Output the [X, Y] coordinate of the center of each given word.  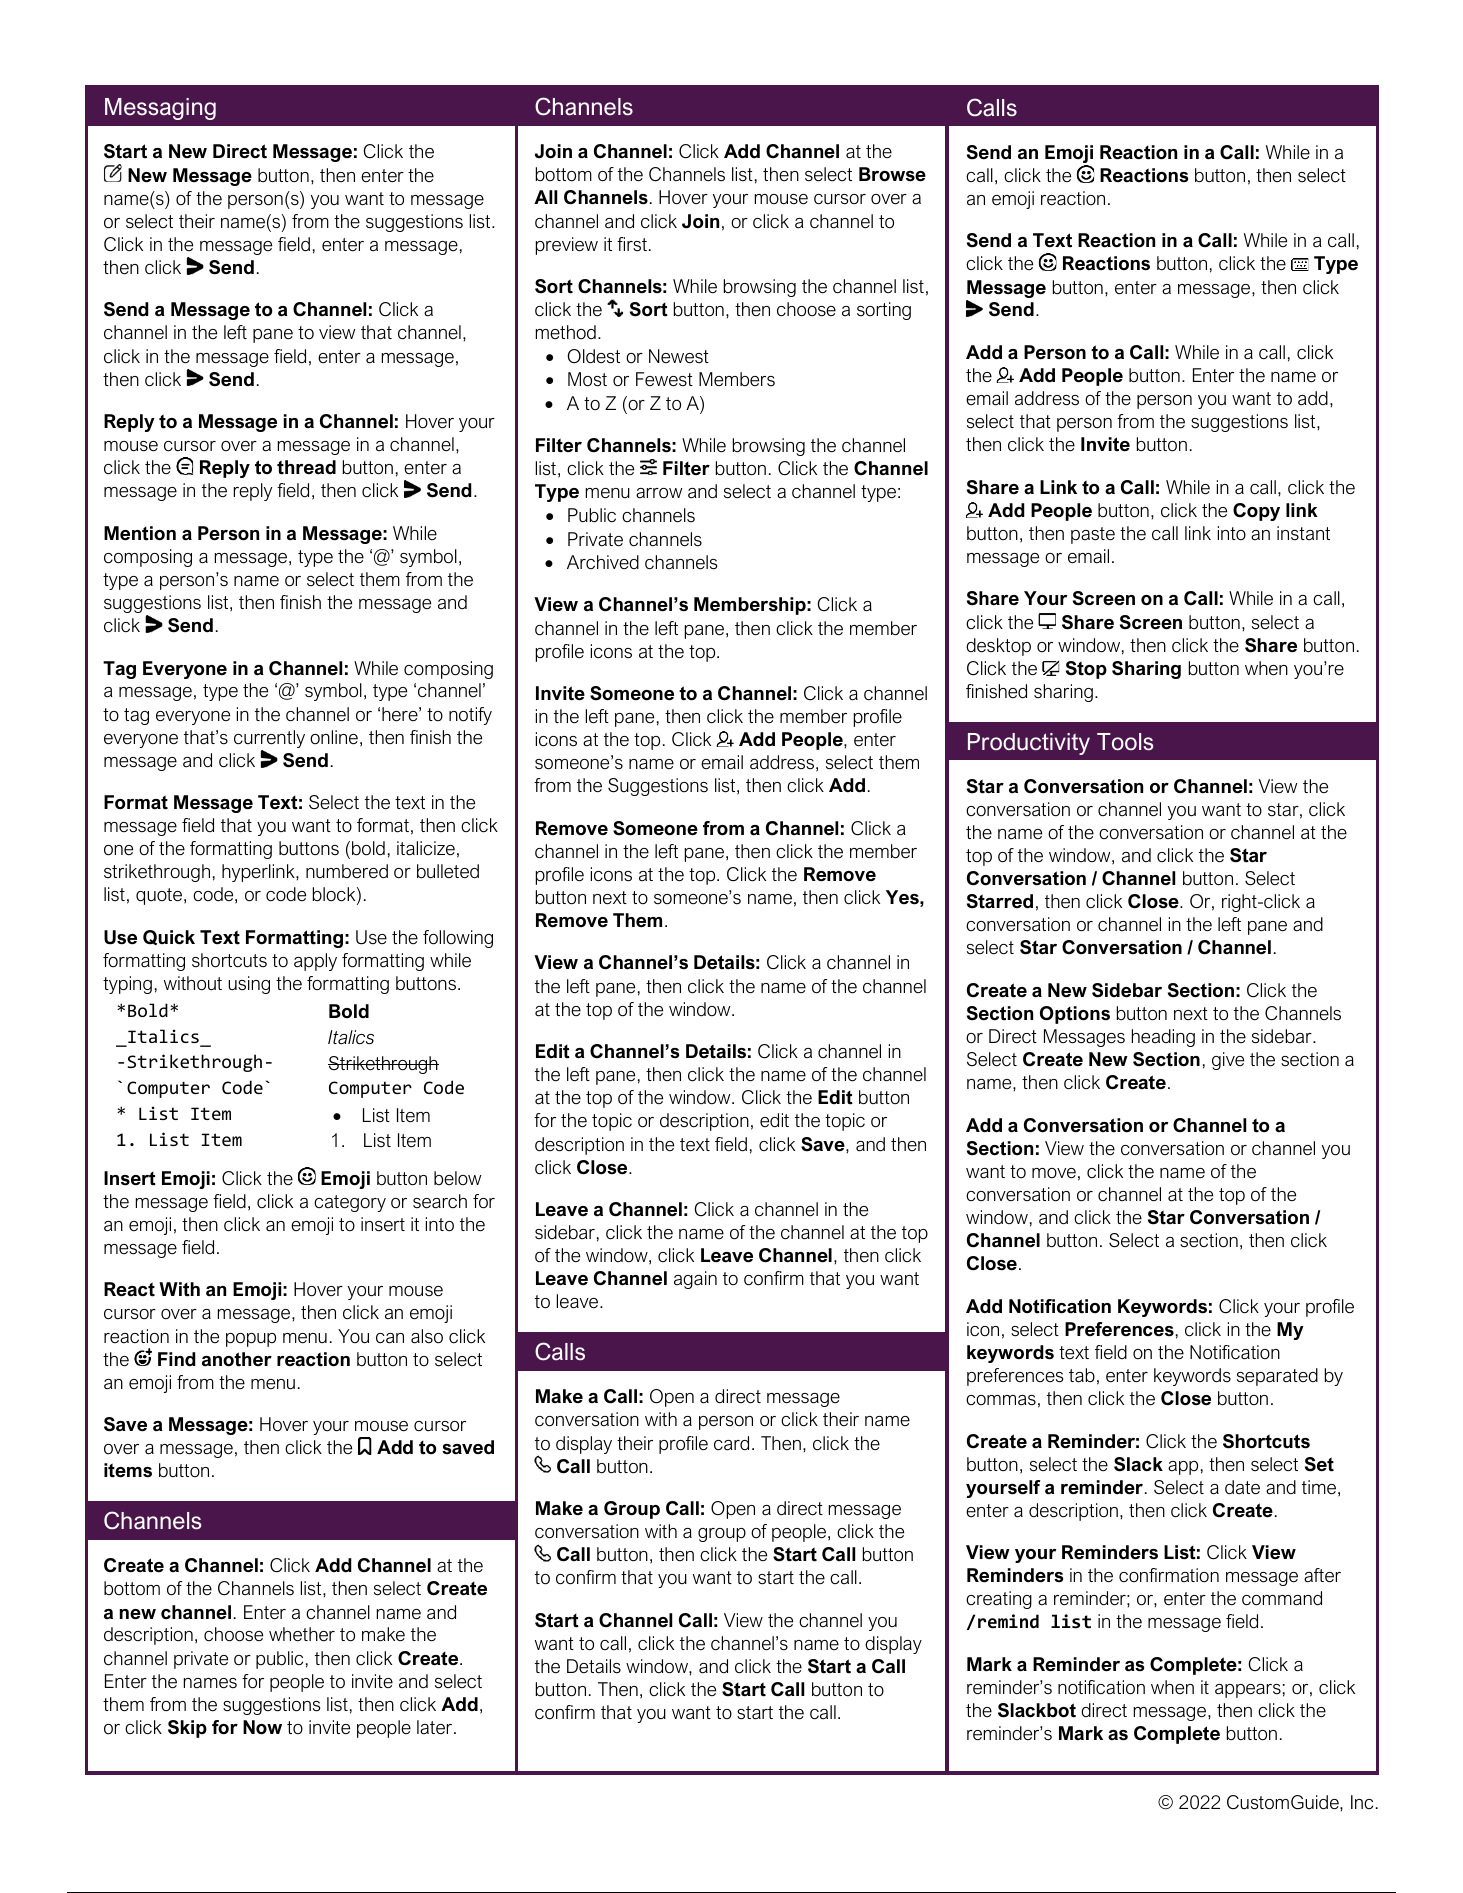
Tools [1125, 742]
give [1228, 1061]
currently [269, 740]
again [695, 1280]
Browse [892, 174]
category [350, 1203]
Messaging [160, 109]
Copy [1256, 512]
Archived [603, 562]
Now [262, 1727]
